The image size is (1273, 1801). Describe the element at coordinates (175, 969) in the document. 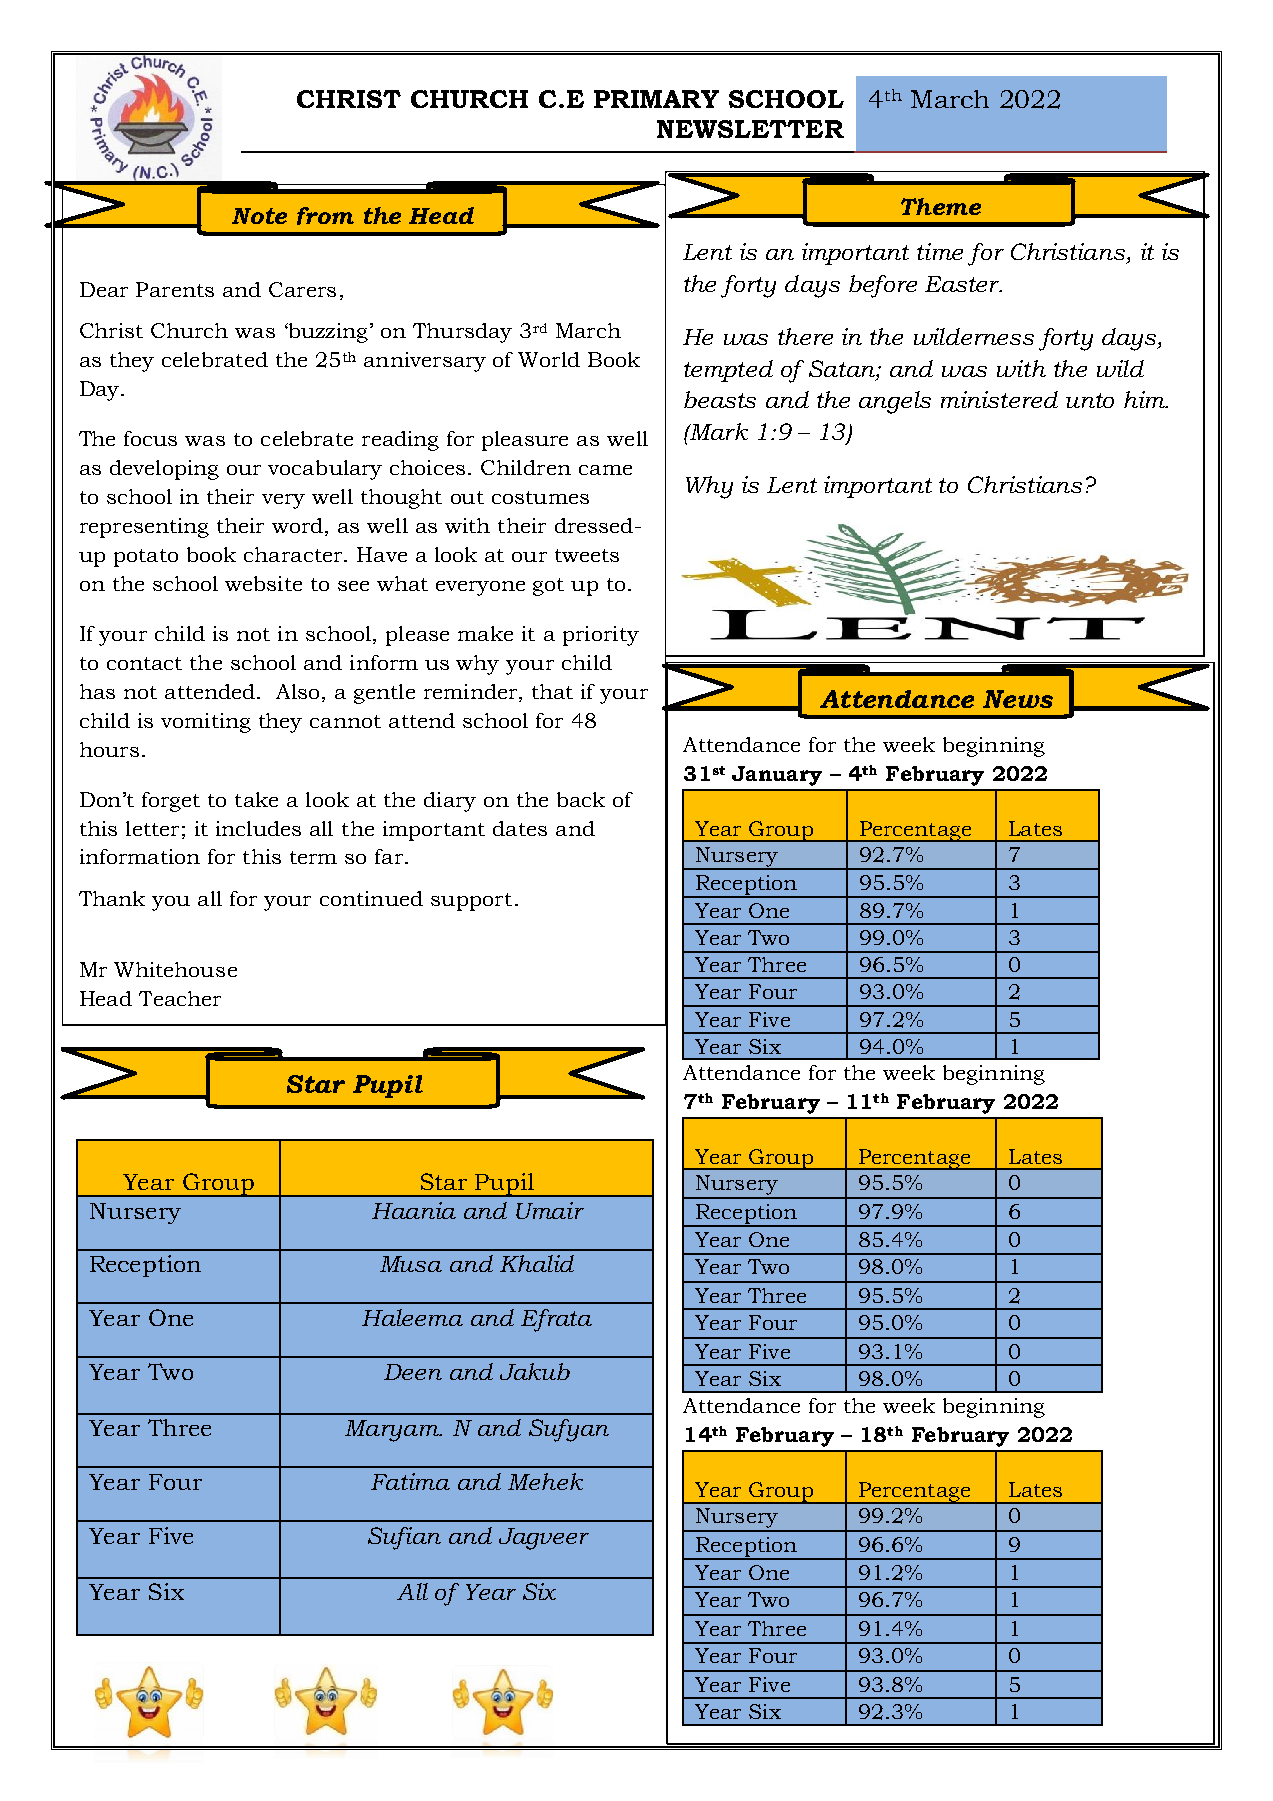

I see `Whitehouse` at that location.
